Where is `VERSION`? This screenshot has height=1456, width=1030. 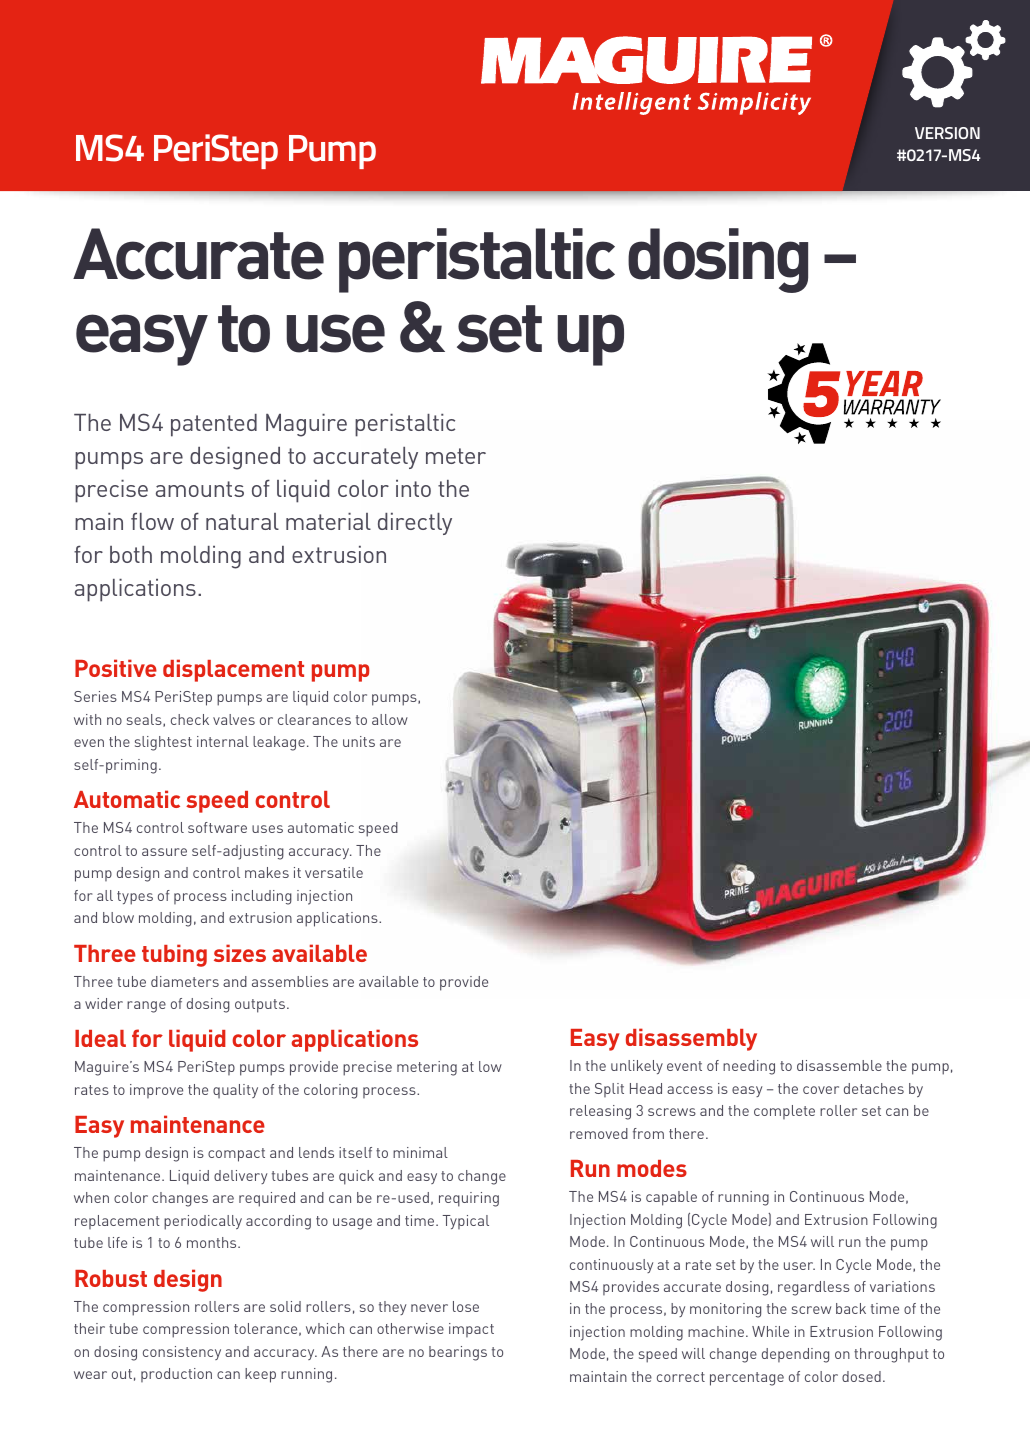 VERSION is located at coordinates (947, 133).
